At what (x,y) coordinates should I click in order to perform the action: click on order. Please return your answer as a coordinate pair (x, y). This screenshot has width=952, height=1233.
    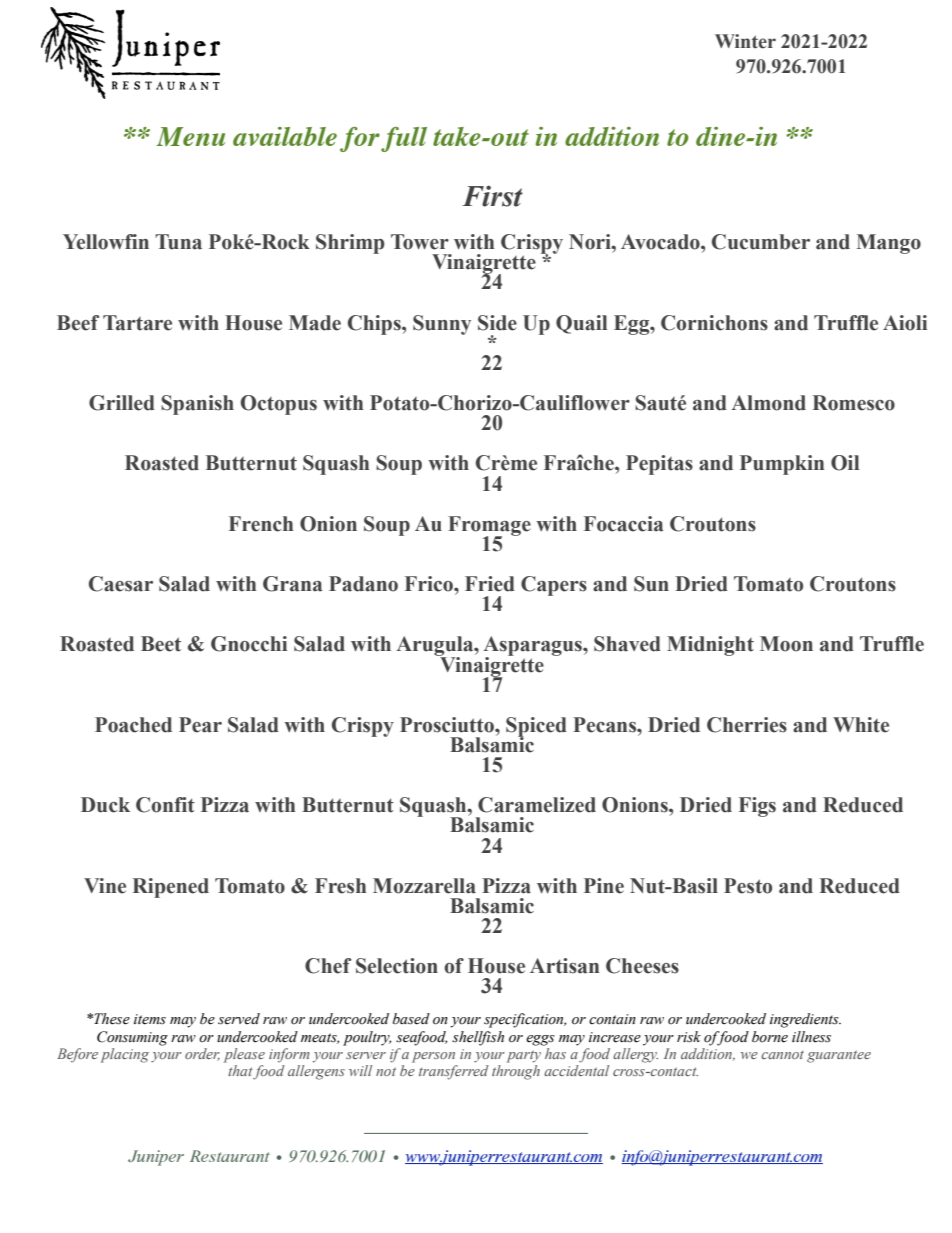
    Looking at the image, I should click on (202, 1054).
